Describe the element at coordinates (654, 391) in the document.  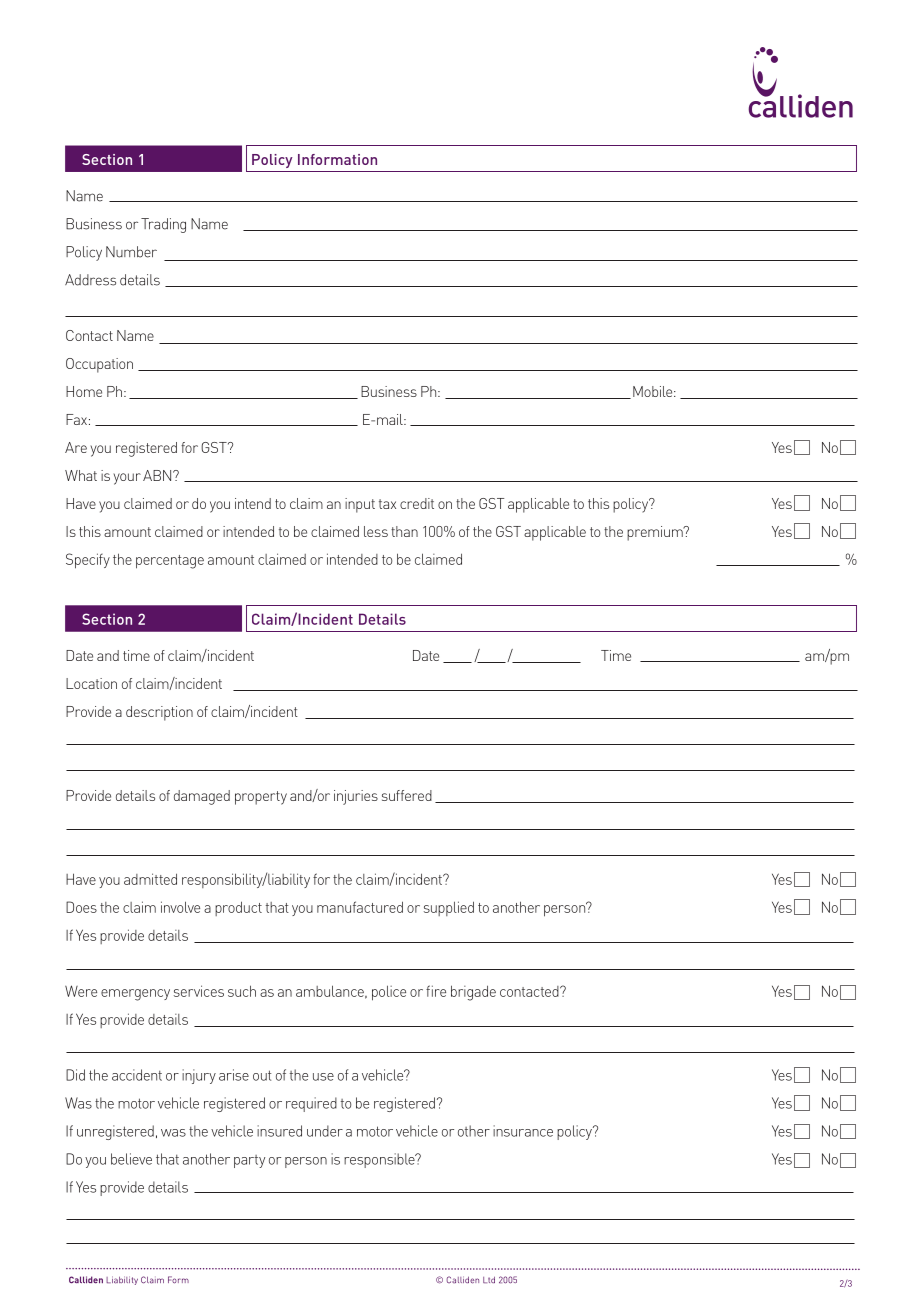
I see `Mobile` at that location.
